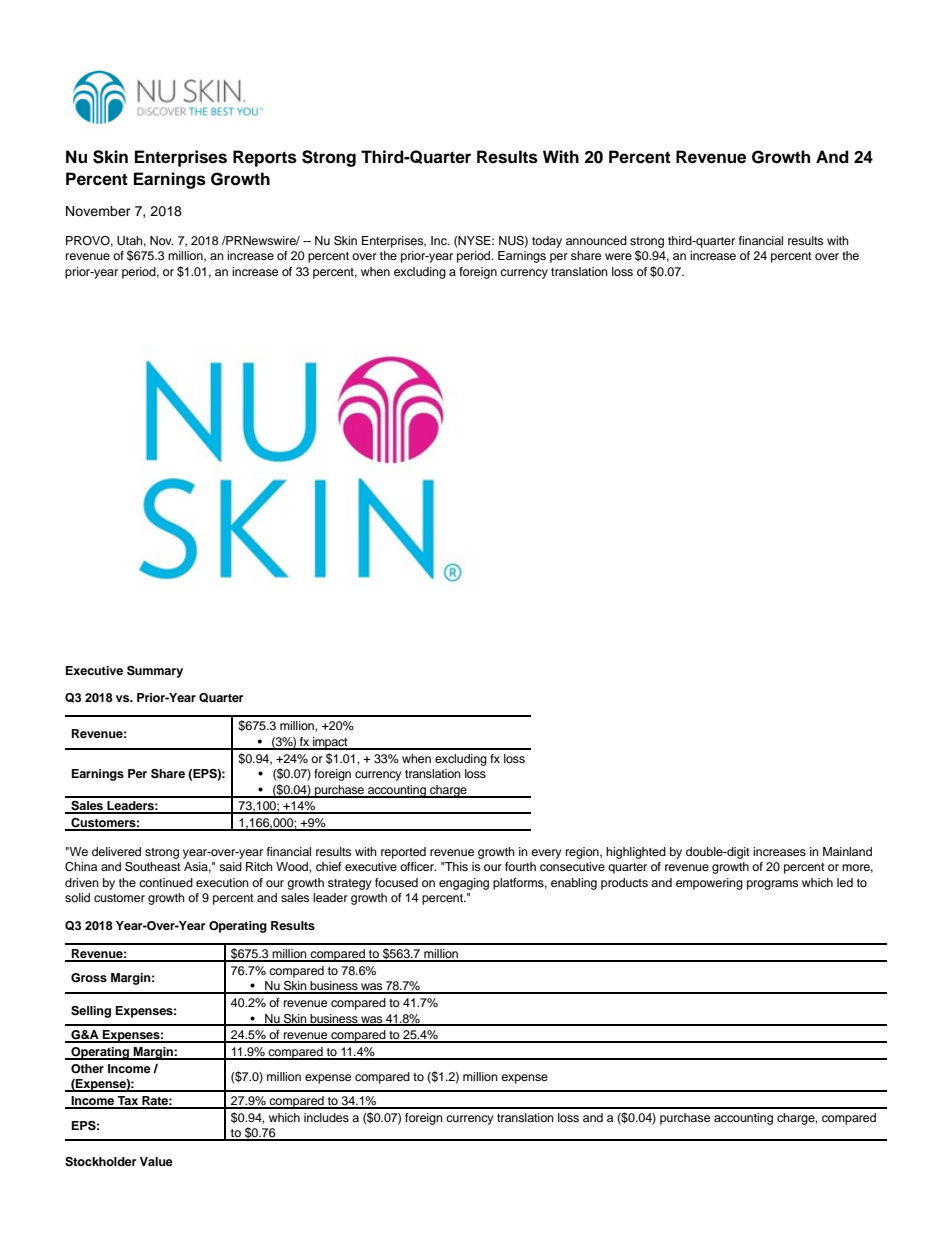  What do you see at coordinates (618, 256) in the screenshot?
I see `were` at bounding box center [618, 256].
